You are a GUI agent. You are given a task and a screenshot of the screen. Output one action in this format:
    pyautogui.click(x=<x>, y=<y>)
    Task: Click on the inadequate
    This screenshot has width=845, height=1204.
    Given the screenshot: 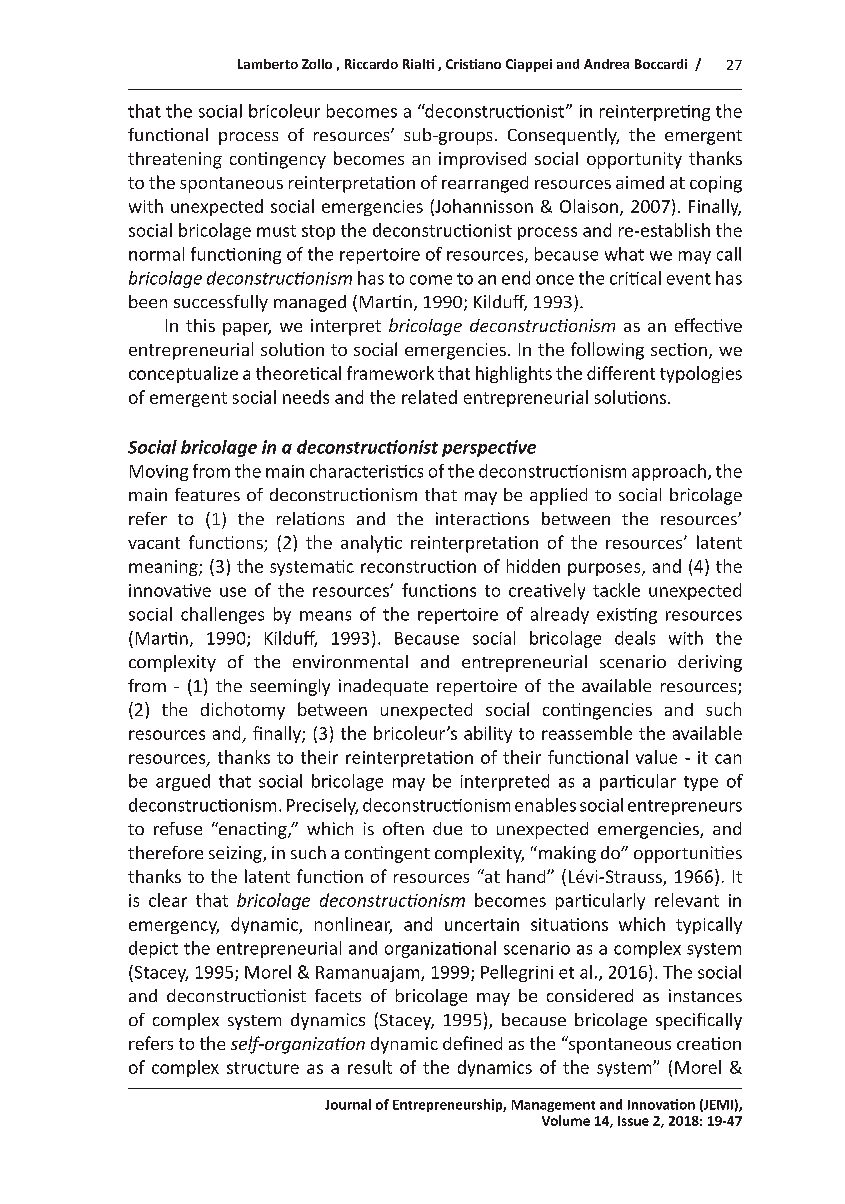 What is the action you would take?
    pyautogui.click(x=383, y=687)
